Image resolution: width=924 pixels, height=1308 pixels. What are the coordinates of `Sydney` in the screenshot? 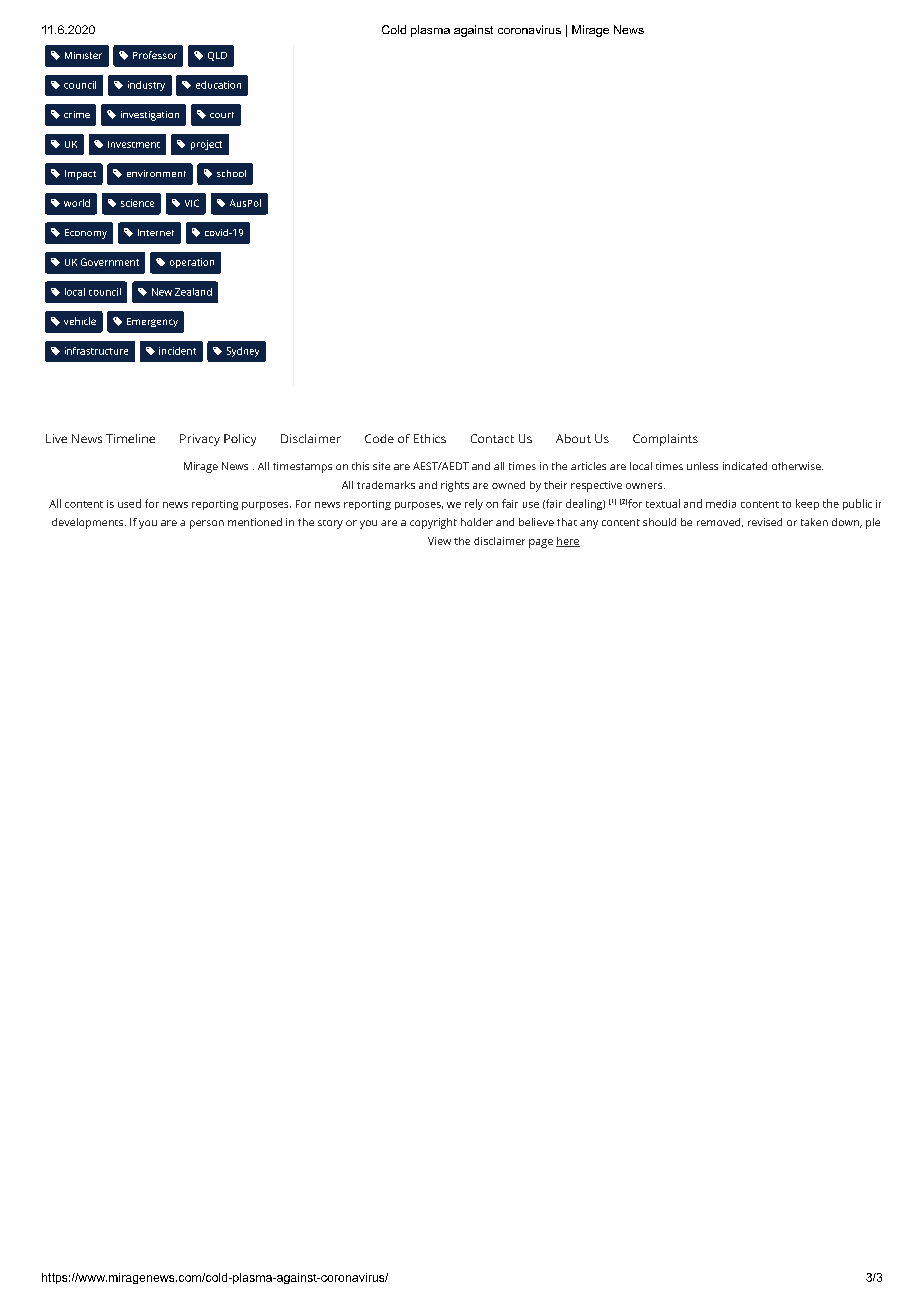 It's located at (243, 352).
